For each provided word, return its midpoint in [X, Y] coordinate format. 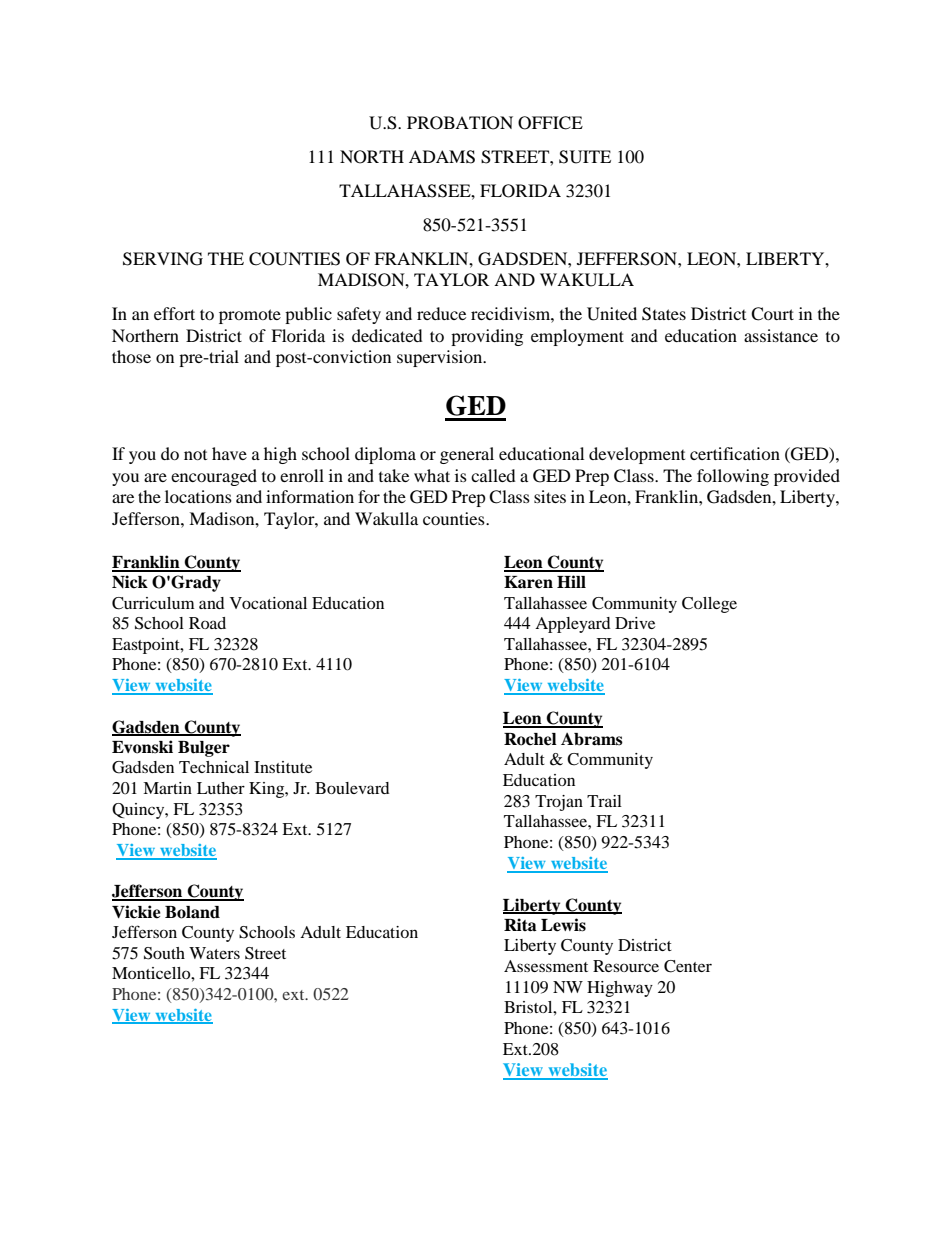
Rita [520, 925]
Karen [528, 582]
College [709, 605]
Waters [214, 953]
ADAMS [442, 157]
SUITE [585, 157]
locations [198, 496]
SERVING [163, 259]
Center [688, 966]
